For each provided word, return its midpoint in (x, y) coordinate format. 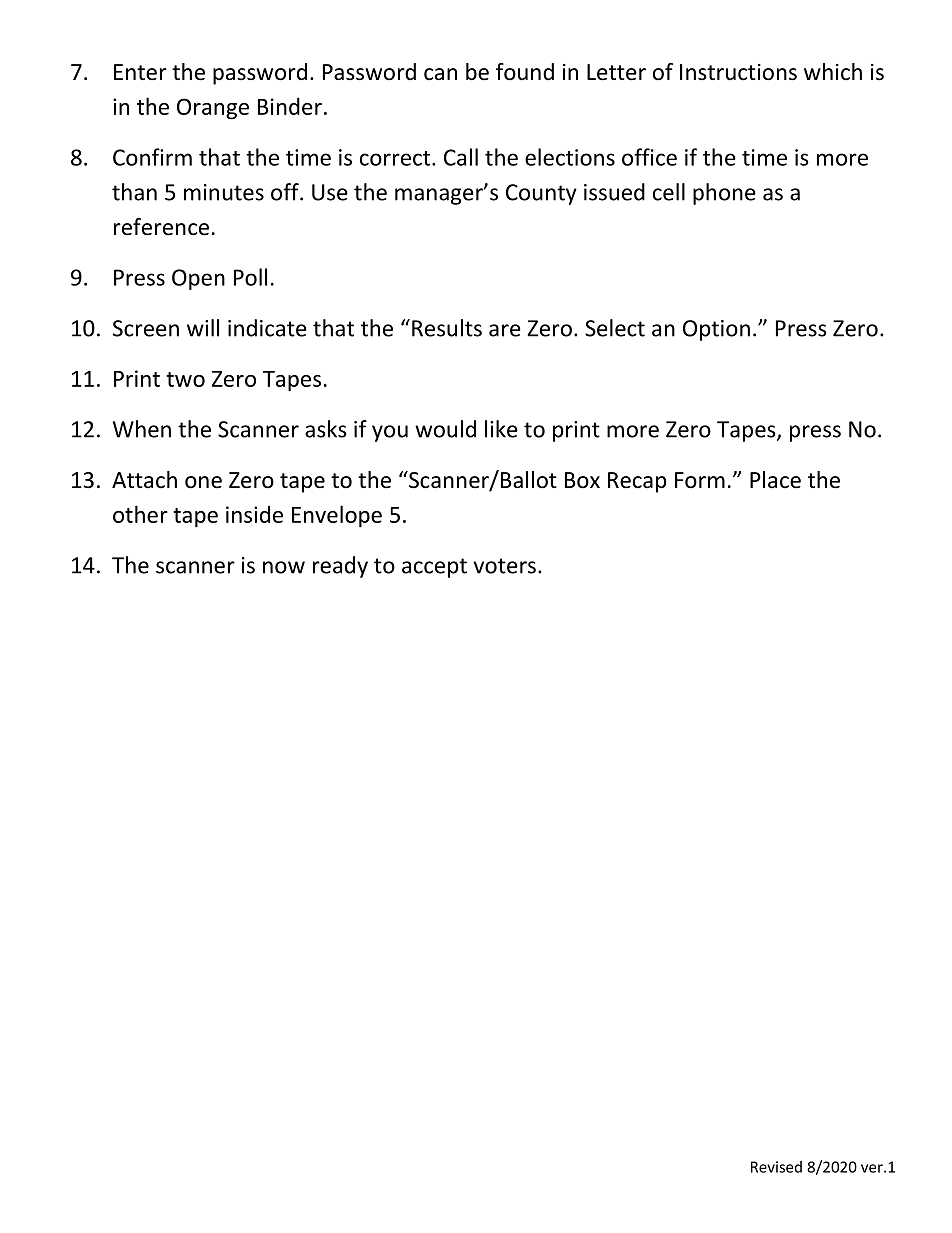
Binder (290, 106)
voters (505, 566)
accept (434, 568)
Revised (776, 1167)
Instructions (738, 72)
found (525, 72)
